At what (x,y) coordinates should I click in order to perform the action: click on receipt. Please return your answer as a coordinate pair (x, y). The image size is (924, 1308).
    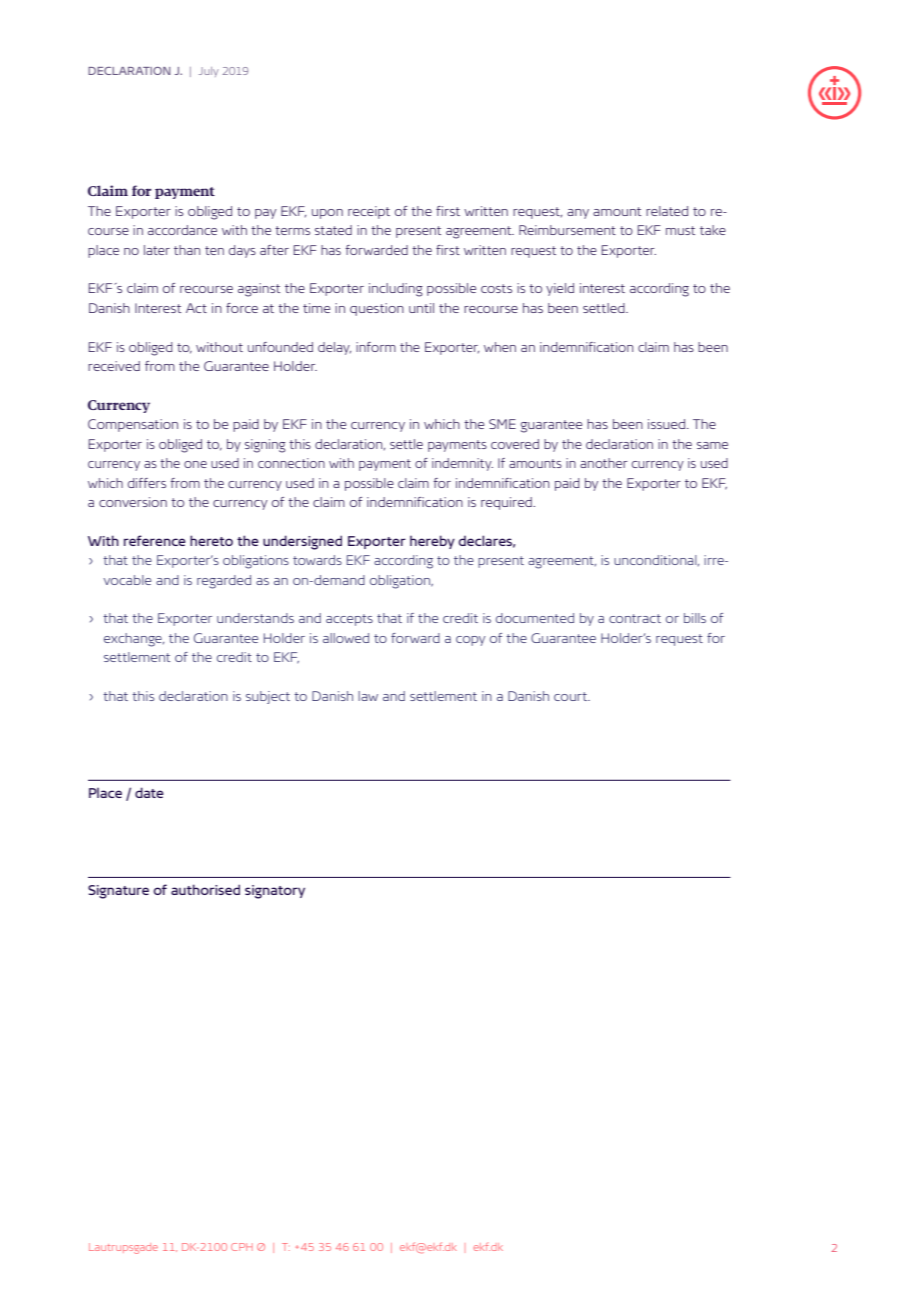
    Looking at the image, I should click on (369, 212).
